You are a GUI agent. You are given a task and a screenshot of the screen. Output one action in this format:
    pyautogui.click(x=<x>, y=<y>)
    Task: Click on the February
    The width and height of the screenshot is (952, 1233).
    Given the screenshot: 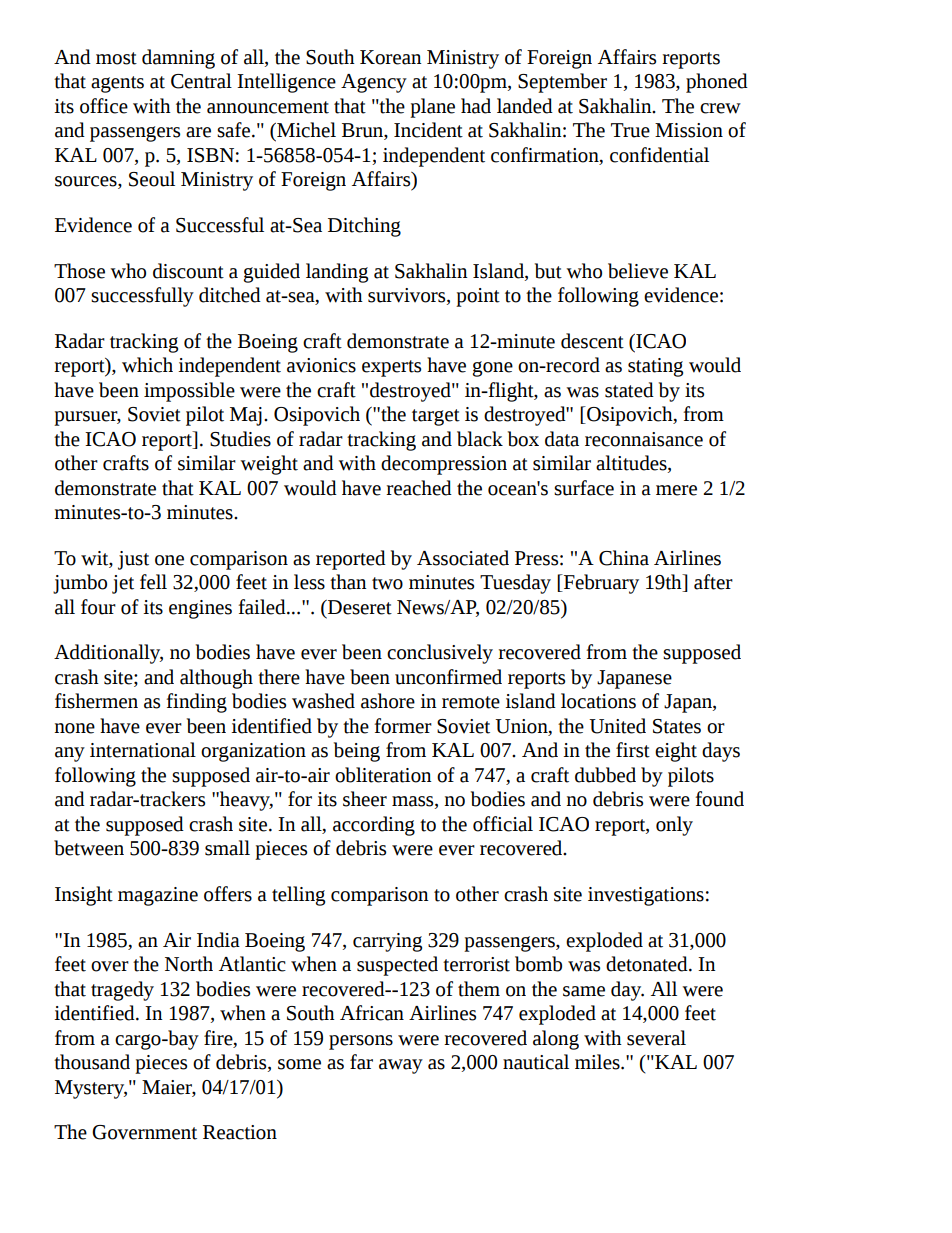 What is the action you would take?
    pyautogui.click(x=600, y=584)
